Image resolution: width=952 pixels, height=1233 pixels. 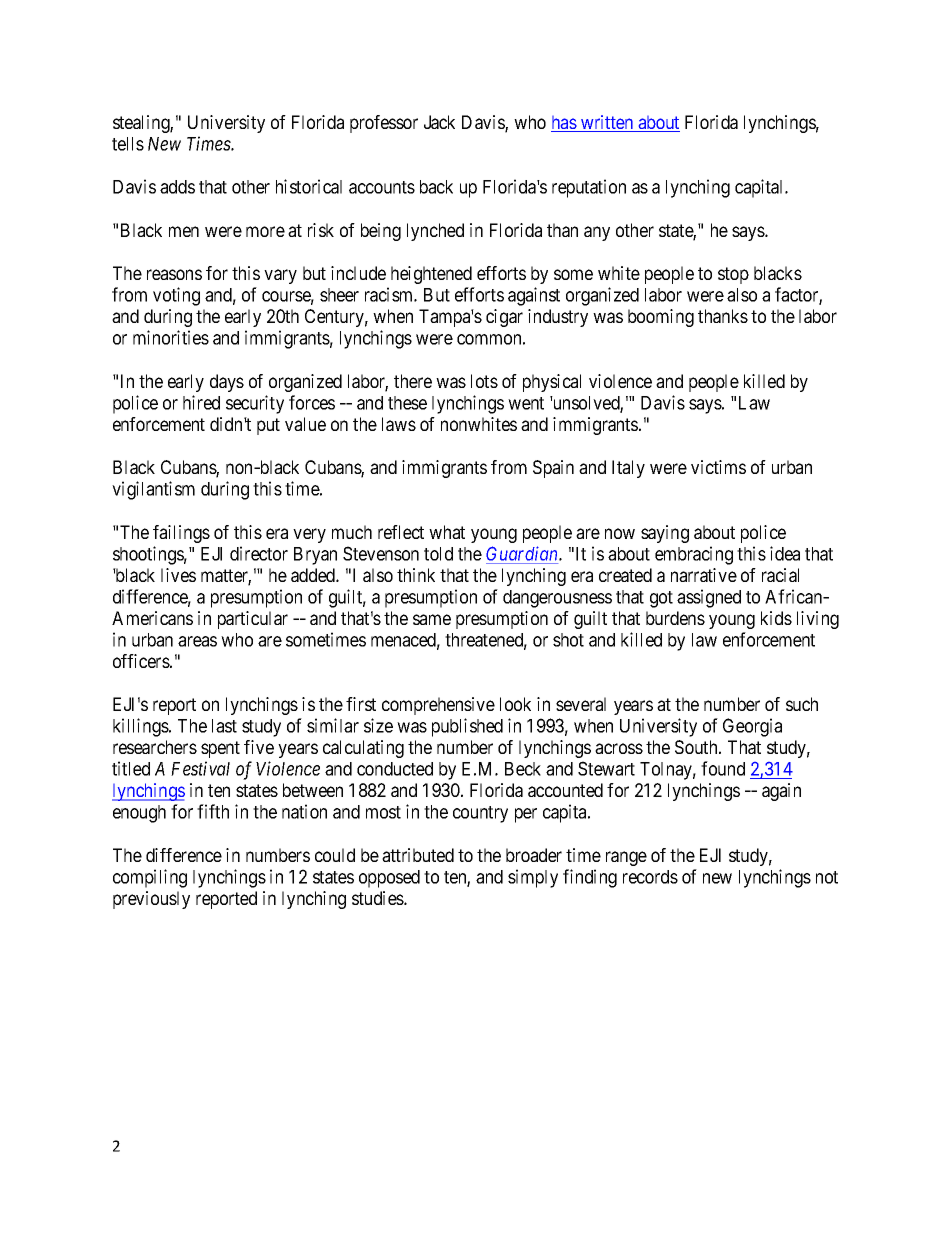 What do you see at coordinates (177, 187) in the screenshot?
I see `adds` at bounding box center [177, 187].
